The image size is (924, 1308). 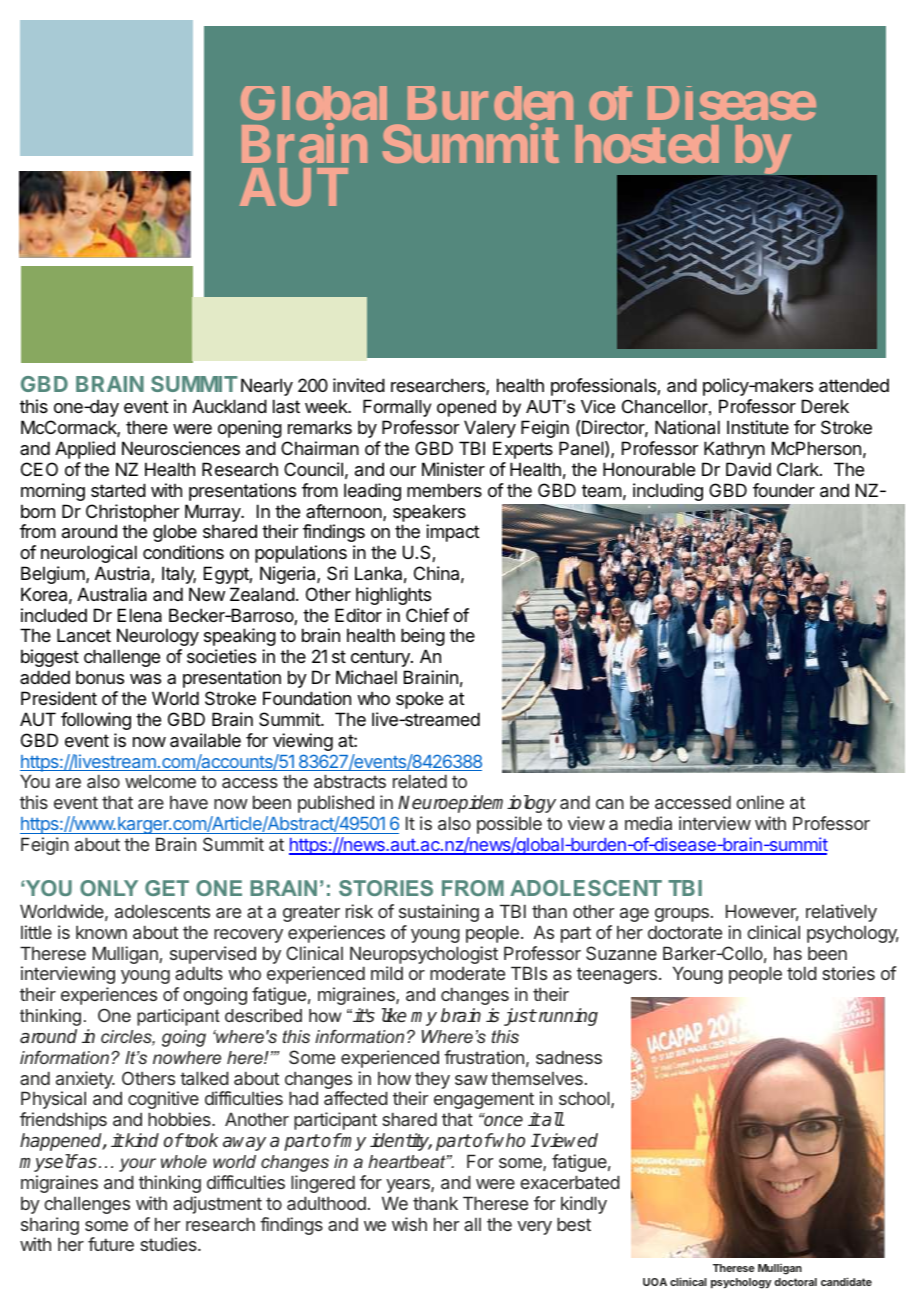 I want to click on groups, so click(x=682, y=915).
